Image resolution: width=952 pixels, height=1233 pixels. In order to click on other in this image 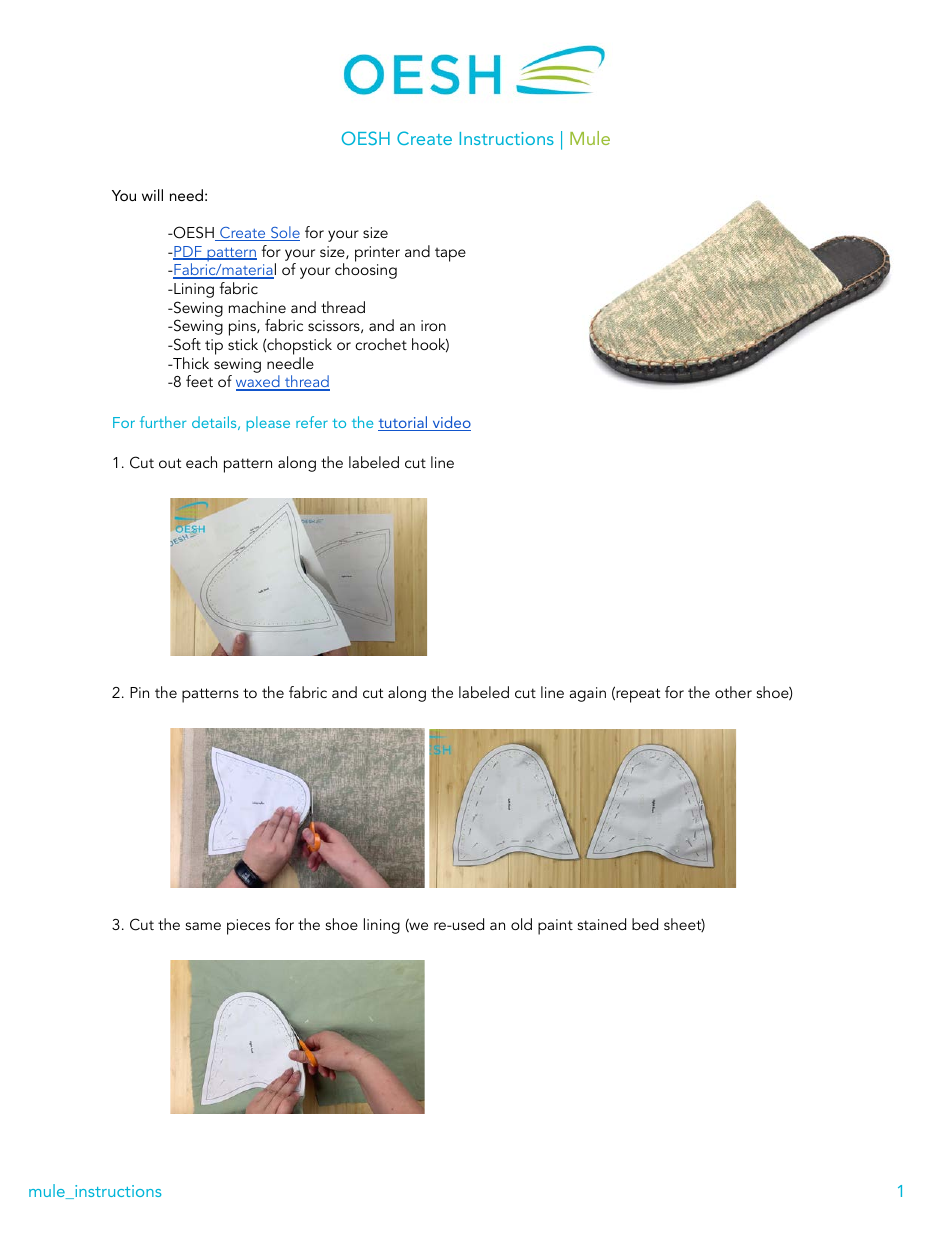, I will do `click(733, 692)`.
